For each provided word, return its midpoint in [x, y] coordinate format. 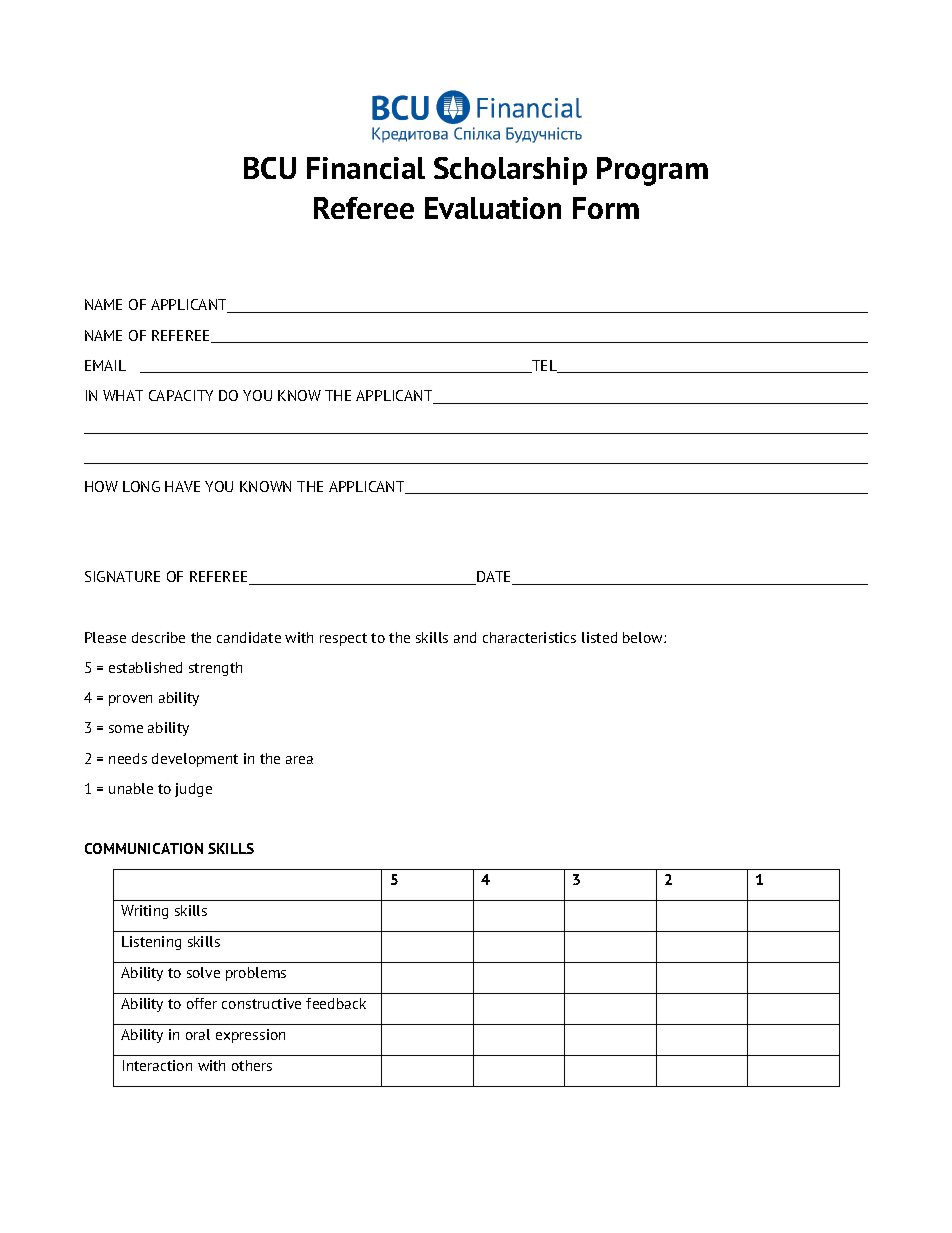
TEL [544, 366]
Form [606, 208]
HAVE [182, 486]
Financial [366, 168]
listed [599, 637]
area [299, 760]
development [195, 760]
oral [198, 1034]
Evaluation [493, 208]
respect [343, 639]
